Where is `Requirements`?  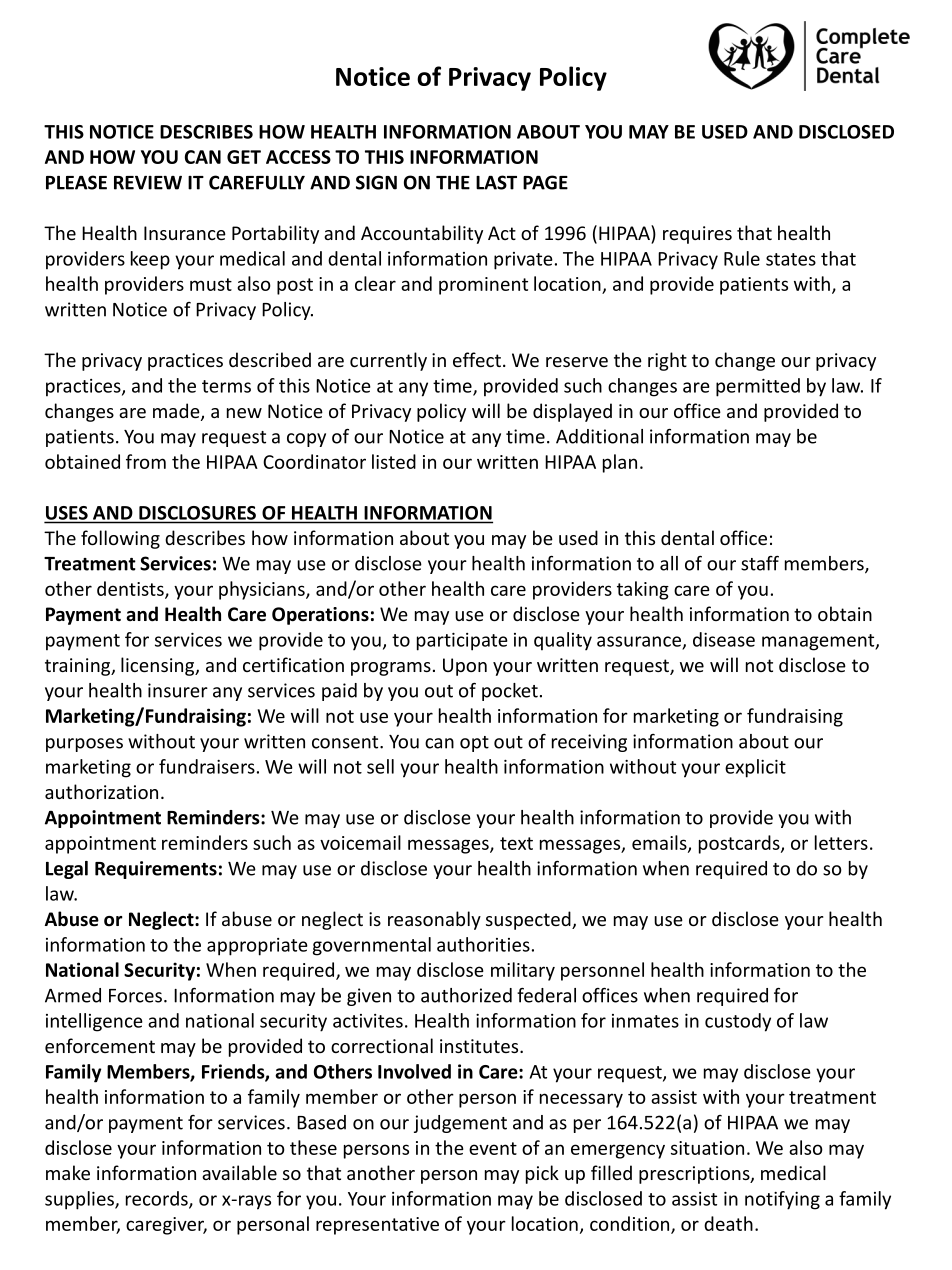
Requirements is located at coordinates (156, 870).
